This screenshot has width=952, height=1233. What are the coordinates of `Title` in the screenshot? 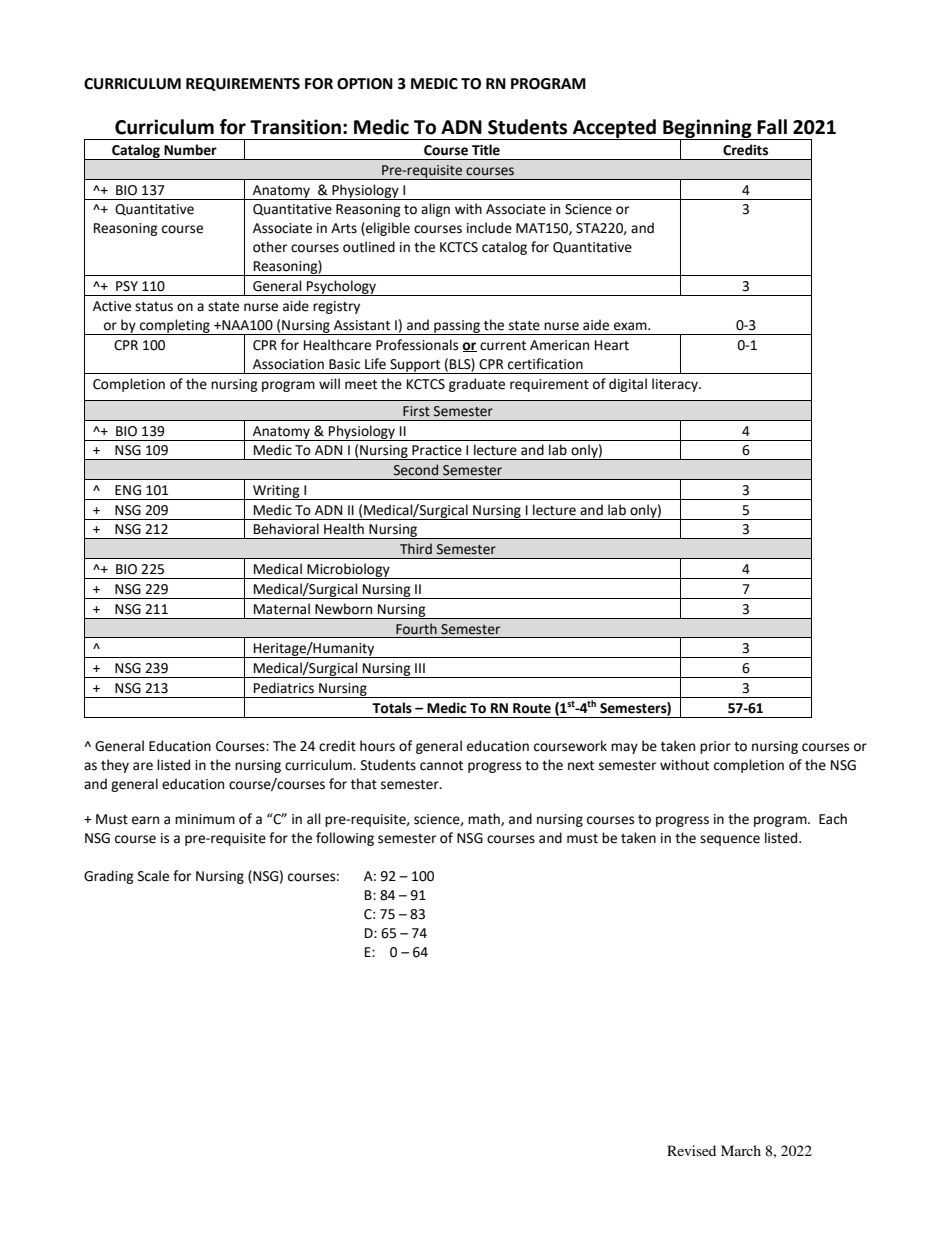 It's located at (486, 150).
